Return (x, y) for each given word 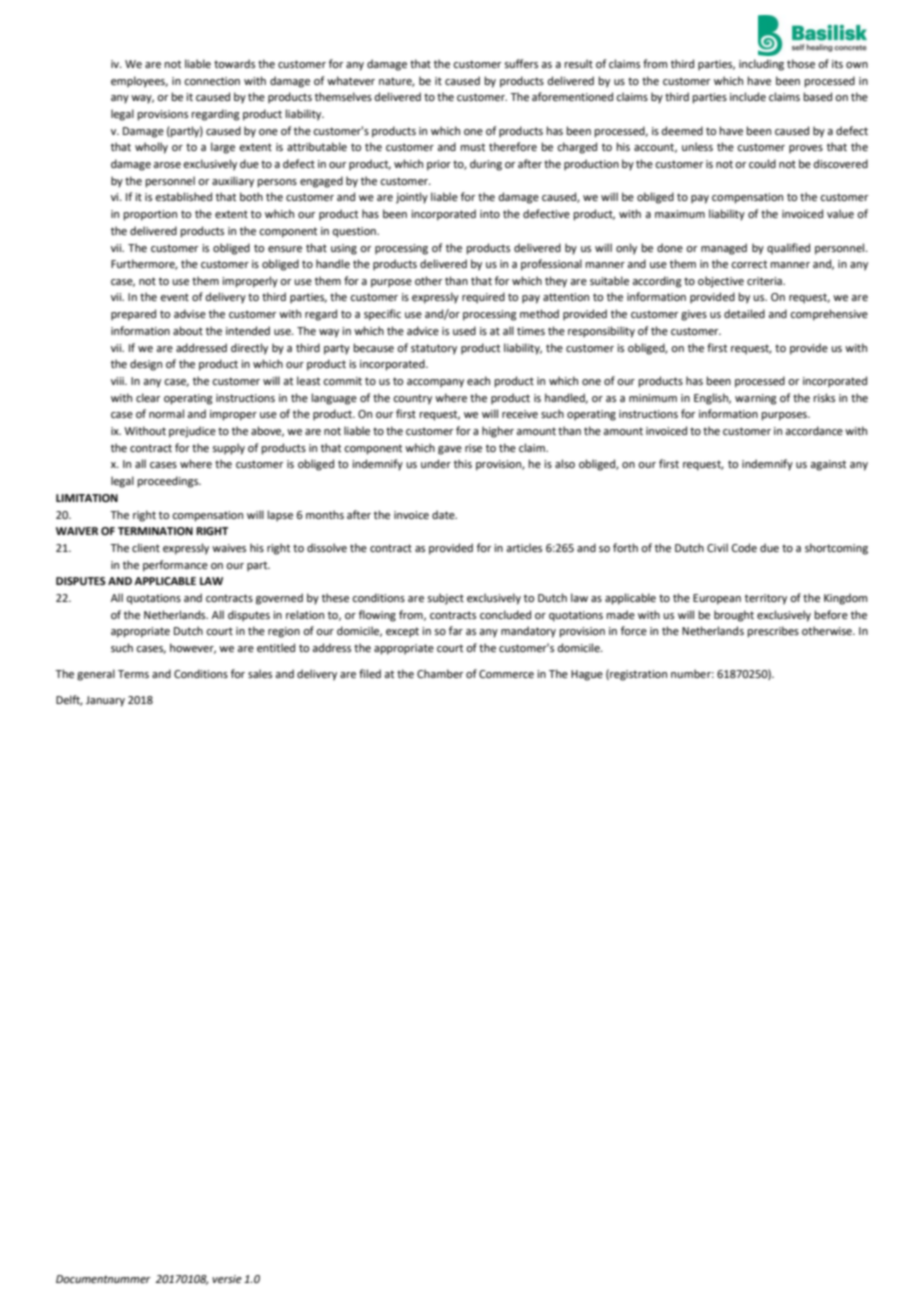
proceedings (169, 482)
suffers (521, 63)
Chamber (440, 673)
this (463, 463)
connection (212, 81)
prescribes (773, 632)
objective (721, 282)
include (748, 96)
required (483, 298)
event (174, 297)
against (828, 465)
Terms (133, 674)
